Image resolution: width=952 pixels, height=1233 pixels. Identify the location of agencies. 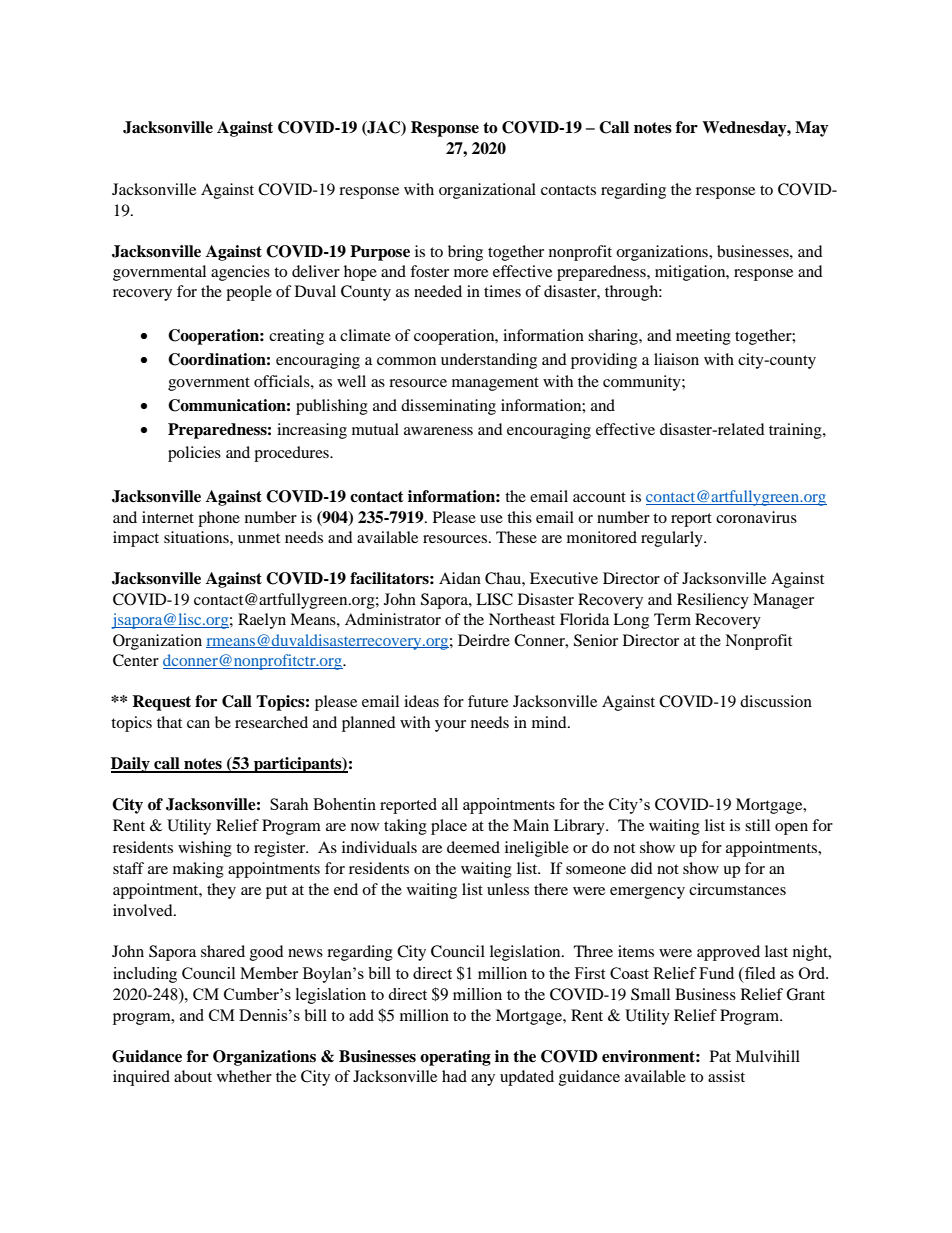
(240, 273).
